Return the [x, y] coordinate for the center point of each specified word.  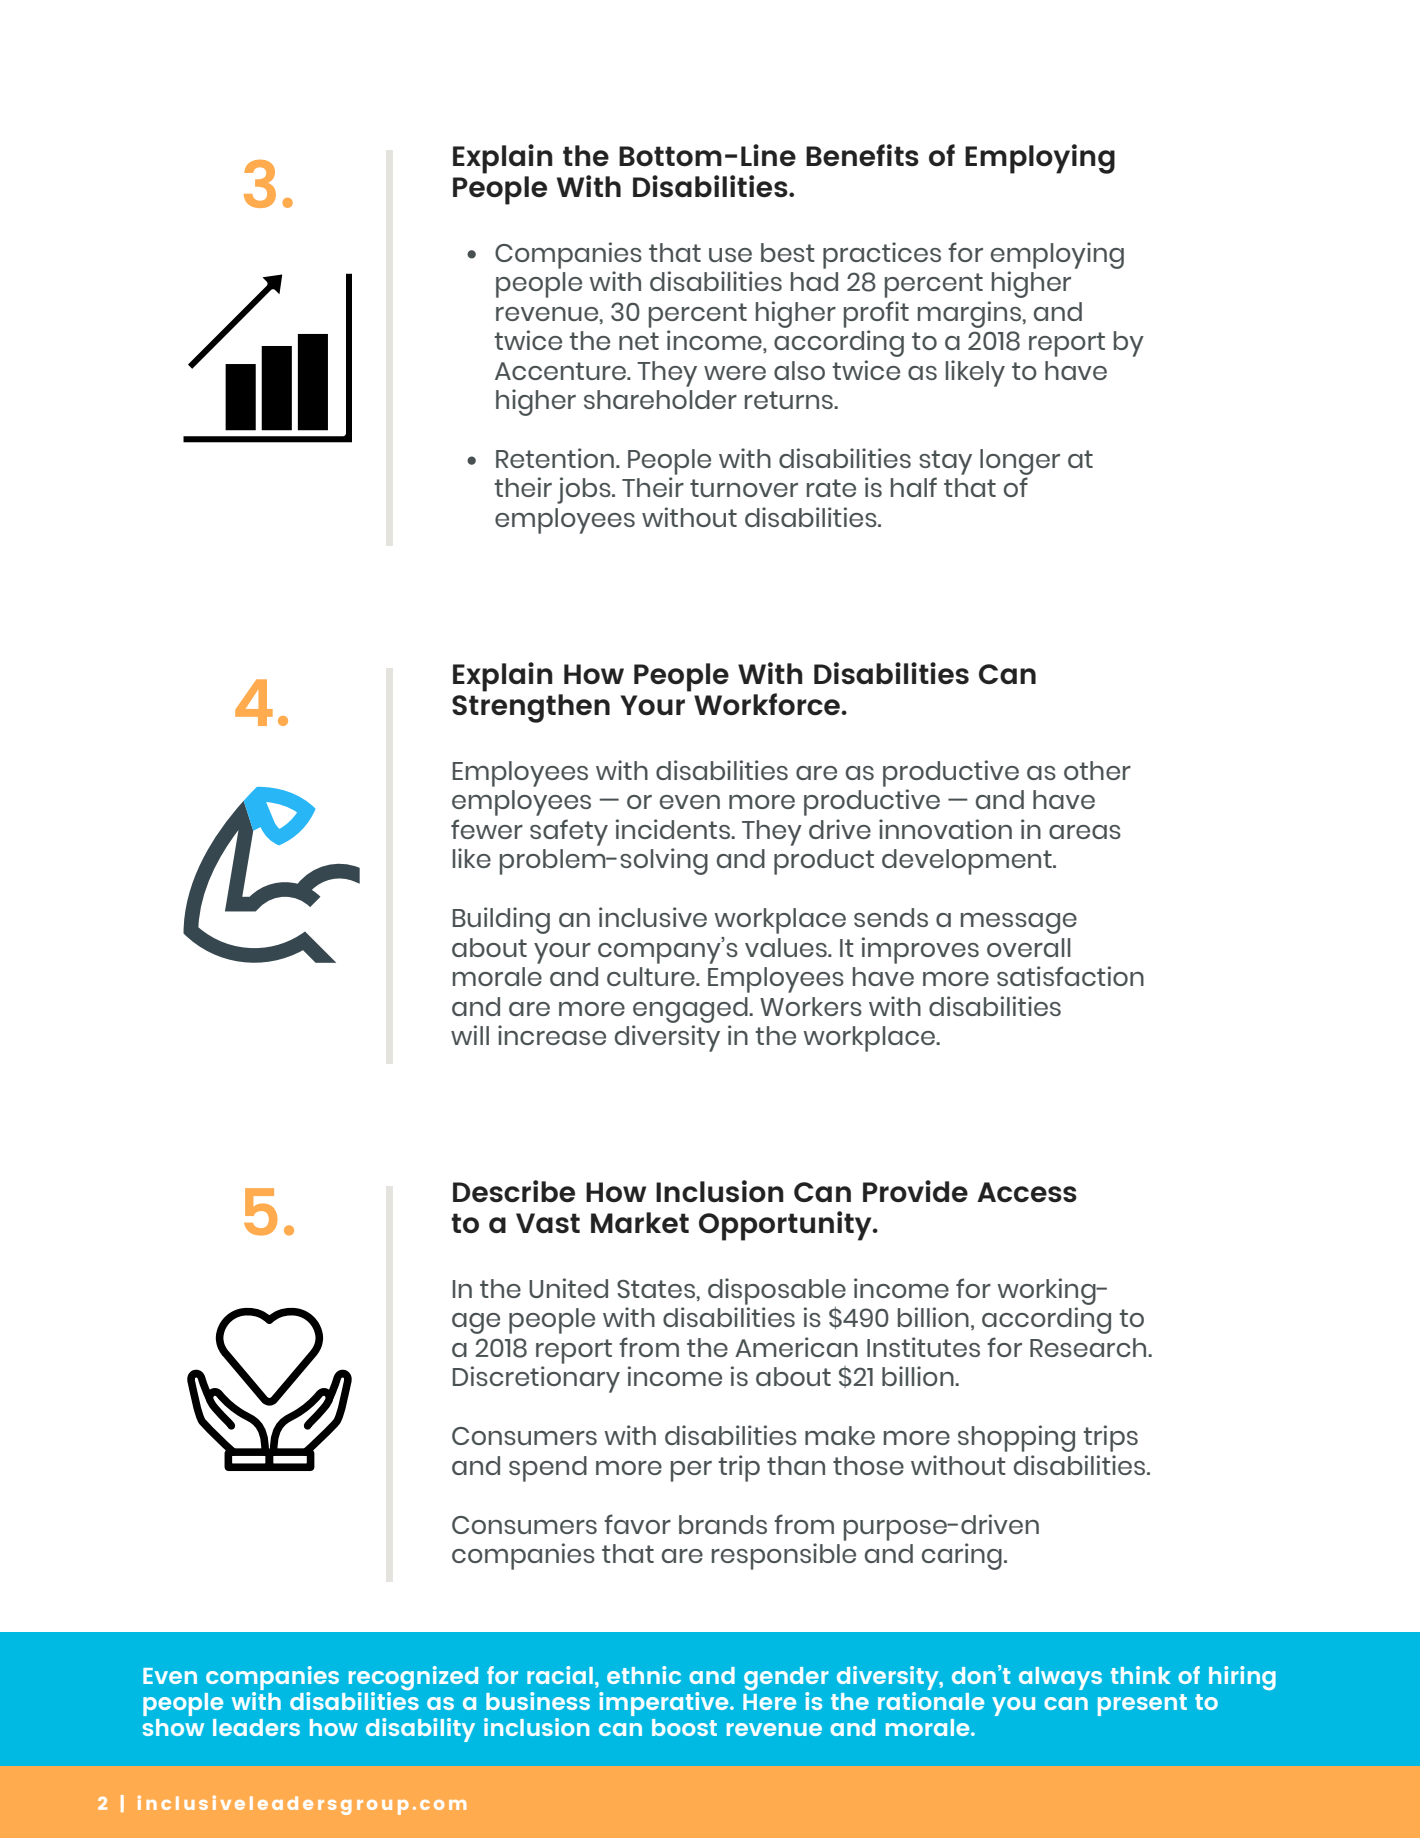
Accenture [561, 371]
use [730, 255]
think [1140, 1675]
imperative [665, 1704]
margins [969, 314]
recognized [413, 1678]
